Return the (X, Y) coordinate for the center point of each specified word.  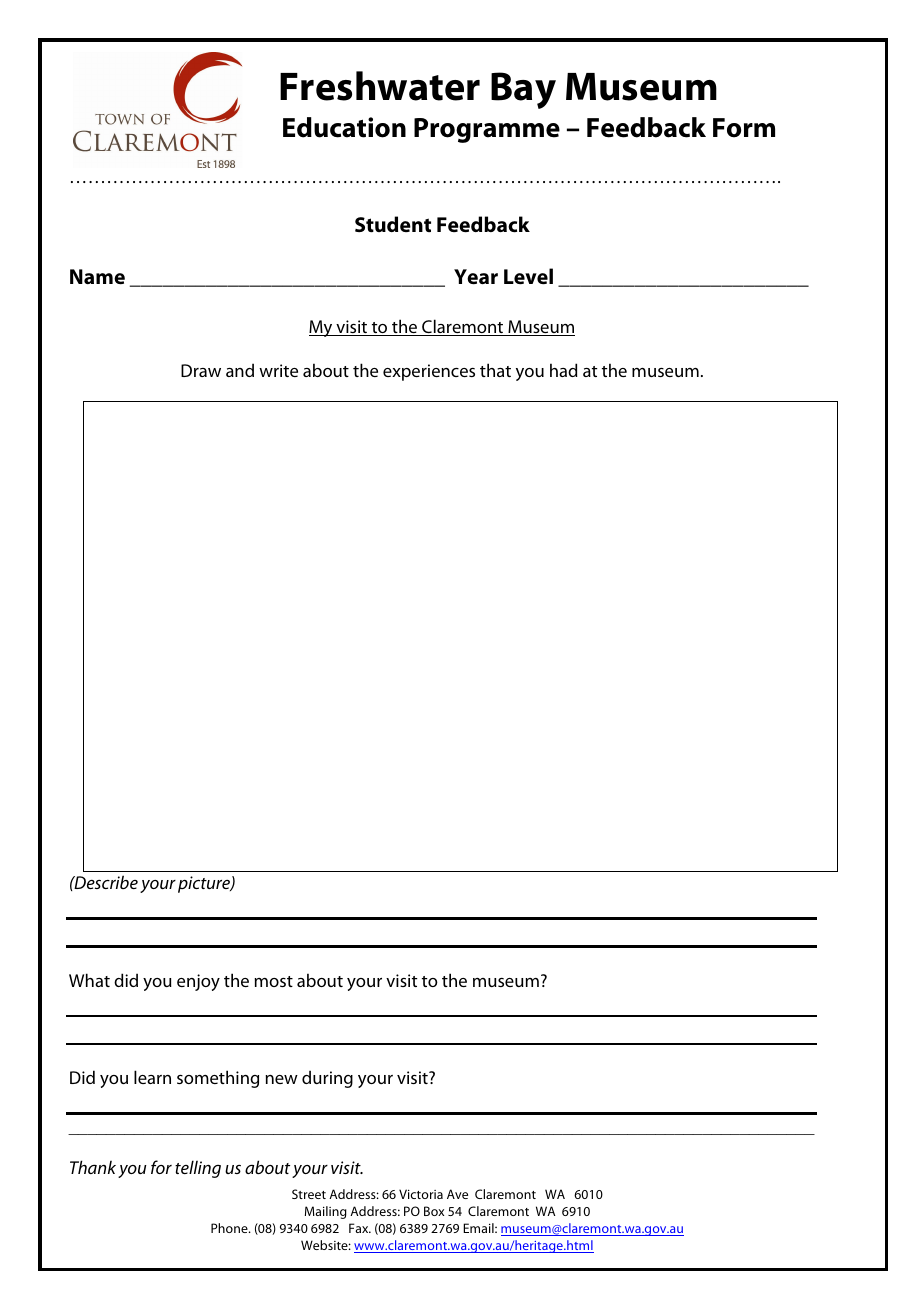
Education (344, 127)
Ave (457, 1194)
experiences (429, 372)
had (563, 370)
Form (744, 128)
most (273, 981)
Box (434, 1211)
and (240, 370)
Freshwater (380, 86)
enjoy (198, 982)
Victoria (421, 1194)
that (495, 370)
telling (198, 1169)
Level (528, 276)
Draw (201, 370)
